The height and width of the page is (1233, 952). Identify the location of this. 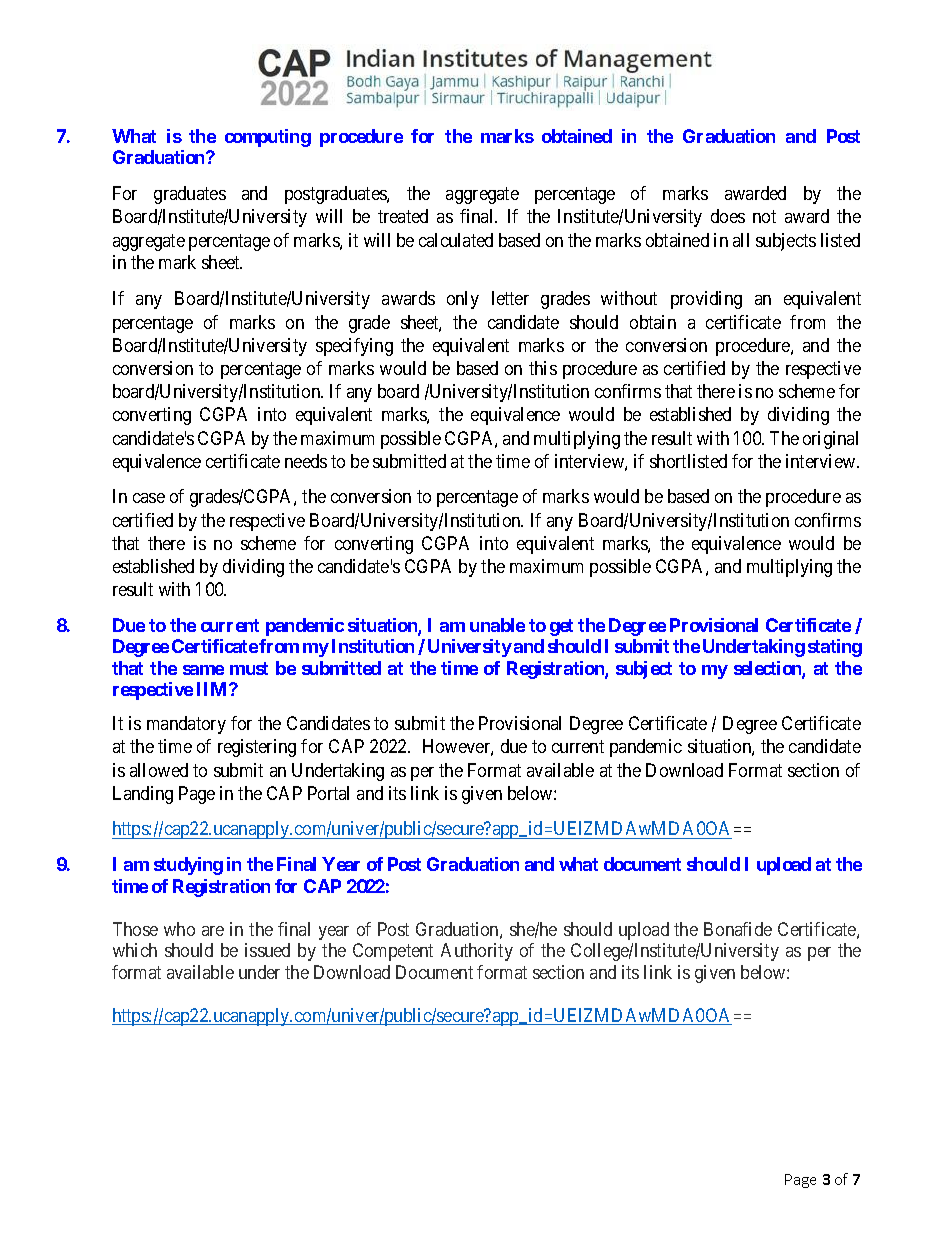
(543, 368).
